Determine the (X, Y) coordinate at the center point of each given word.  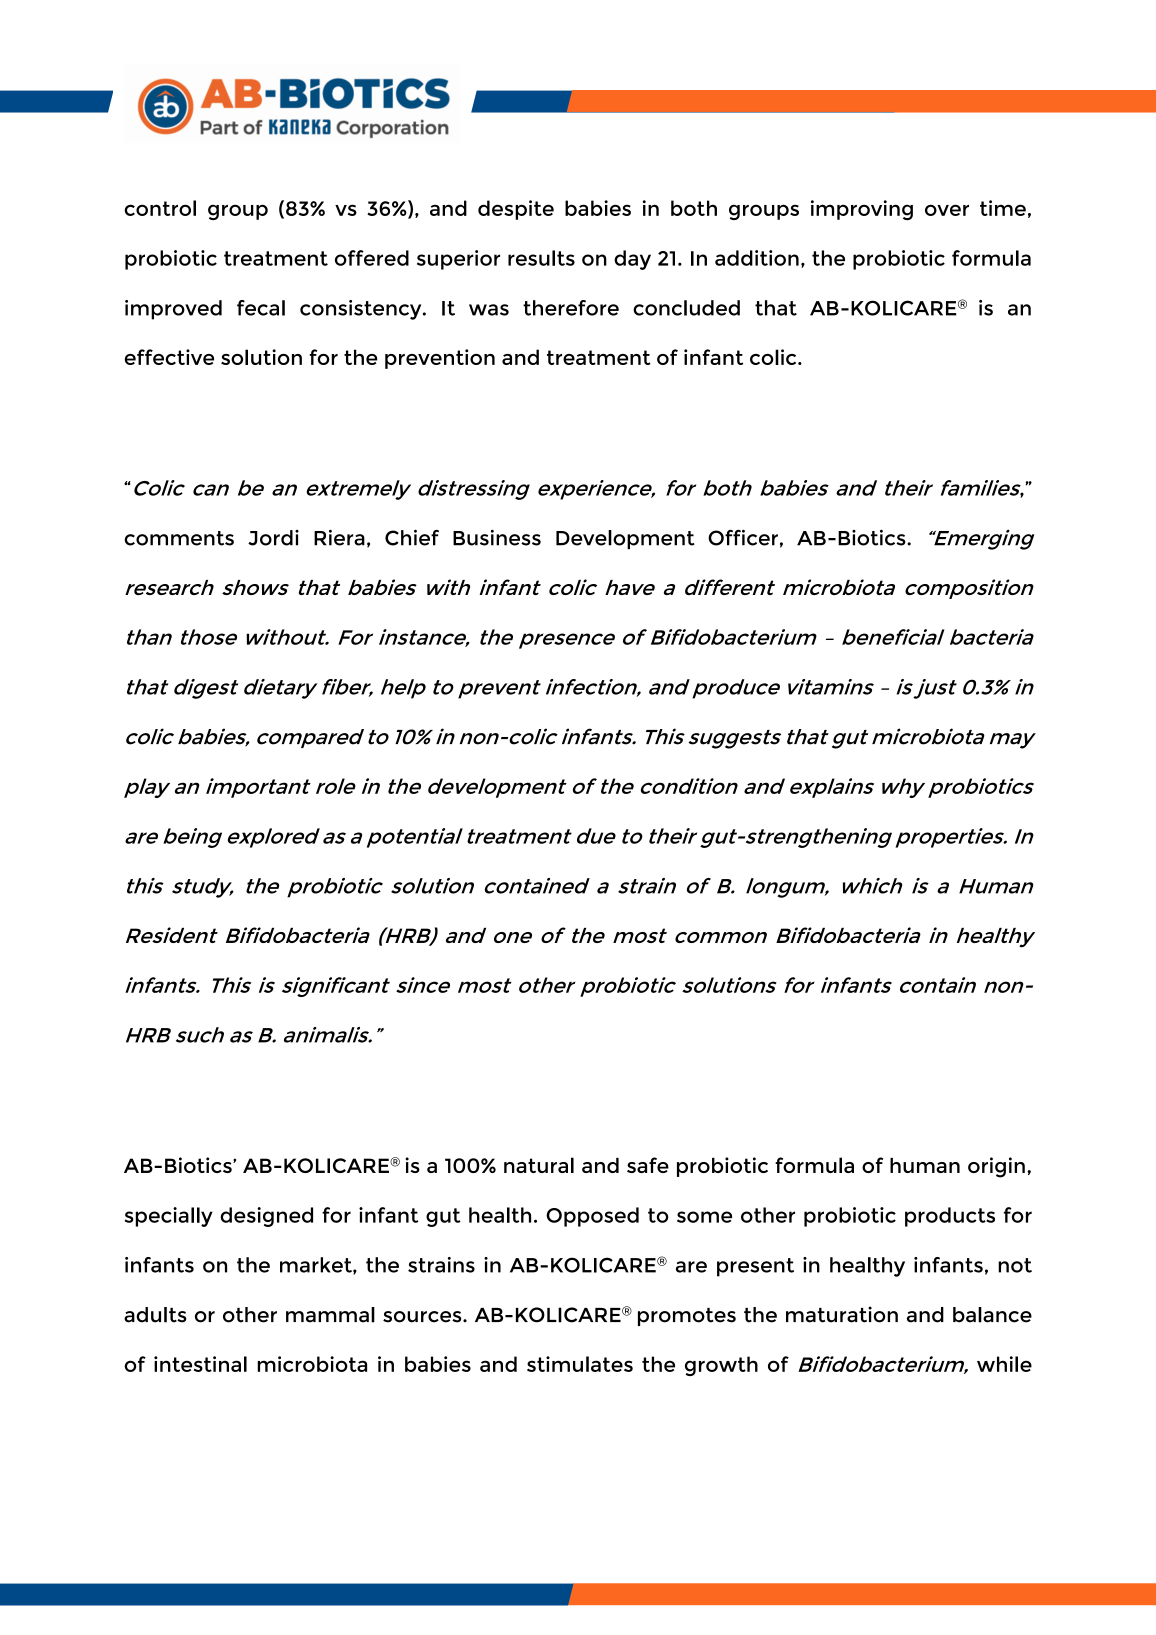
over (947, 210)
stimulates (580, 1364)
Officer (743, 537)
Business (497, 537)
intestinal (200, 1364)
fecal (261, 308)
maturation (842, 1314)
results (541, 258)
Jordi (273, 538)
